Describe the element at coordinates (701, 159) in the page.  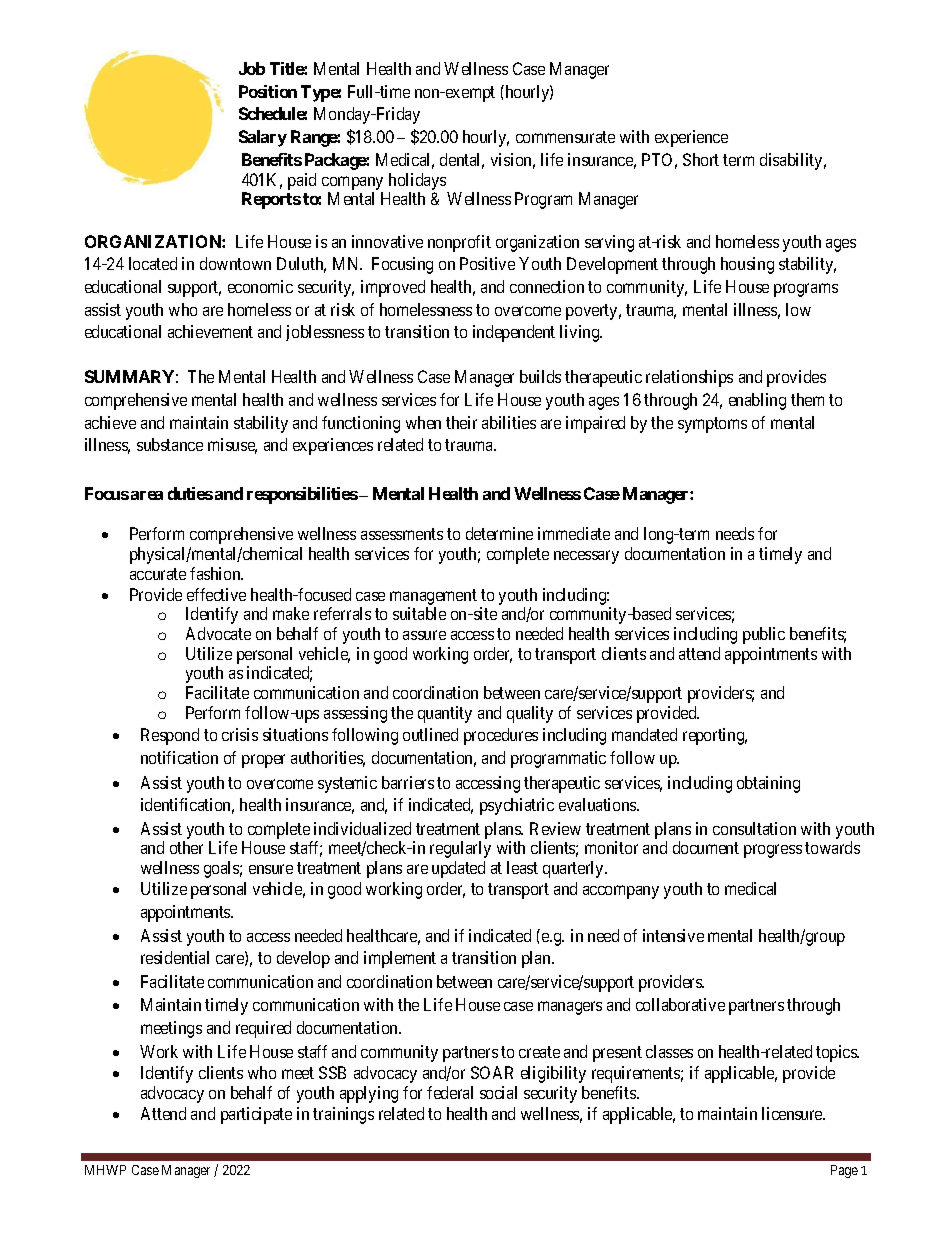
I see `Short` at that location.
